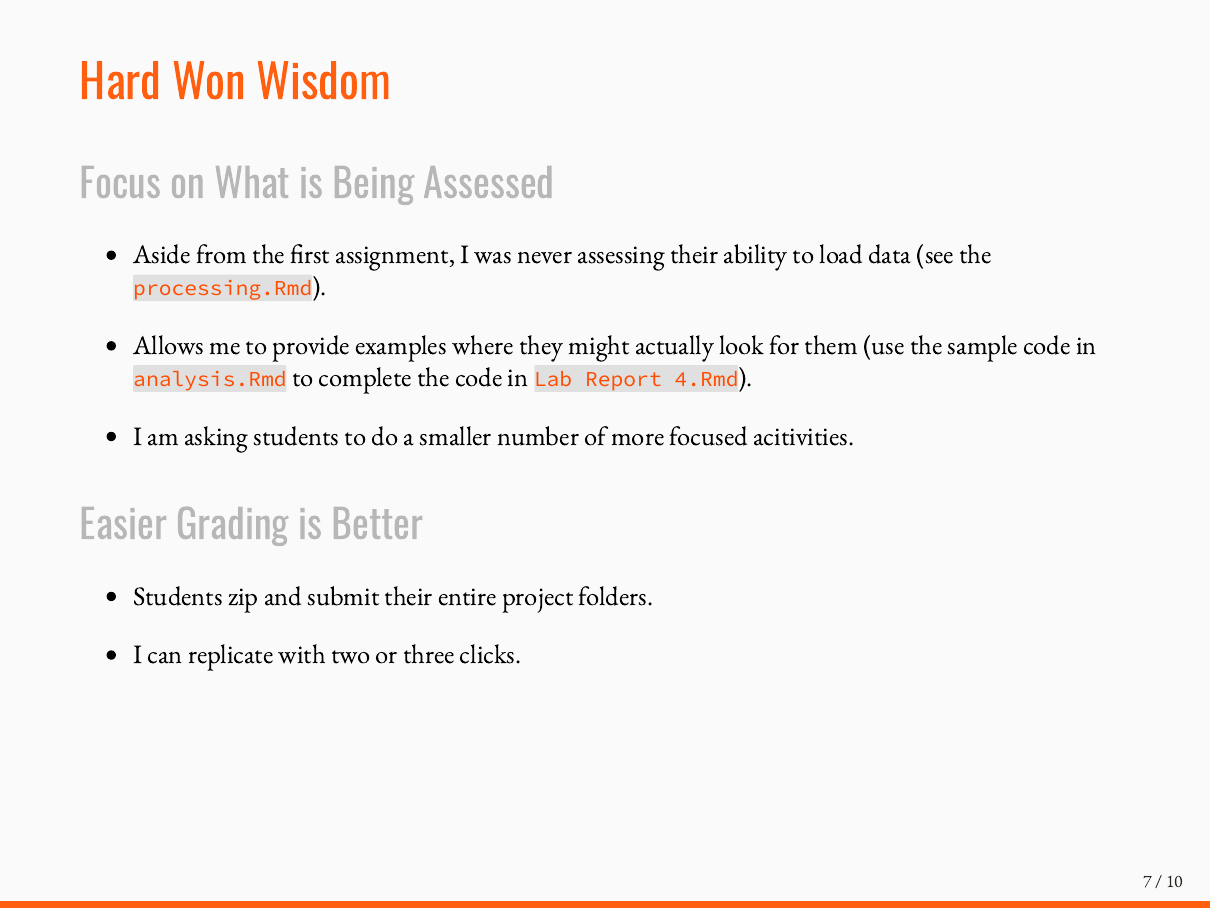 The width and height of the screenshot is (1210, 908). What do you see at coordinates (168, 345) in the screenshot?
I see `Allows` at bounding box center [168, 345].
